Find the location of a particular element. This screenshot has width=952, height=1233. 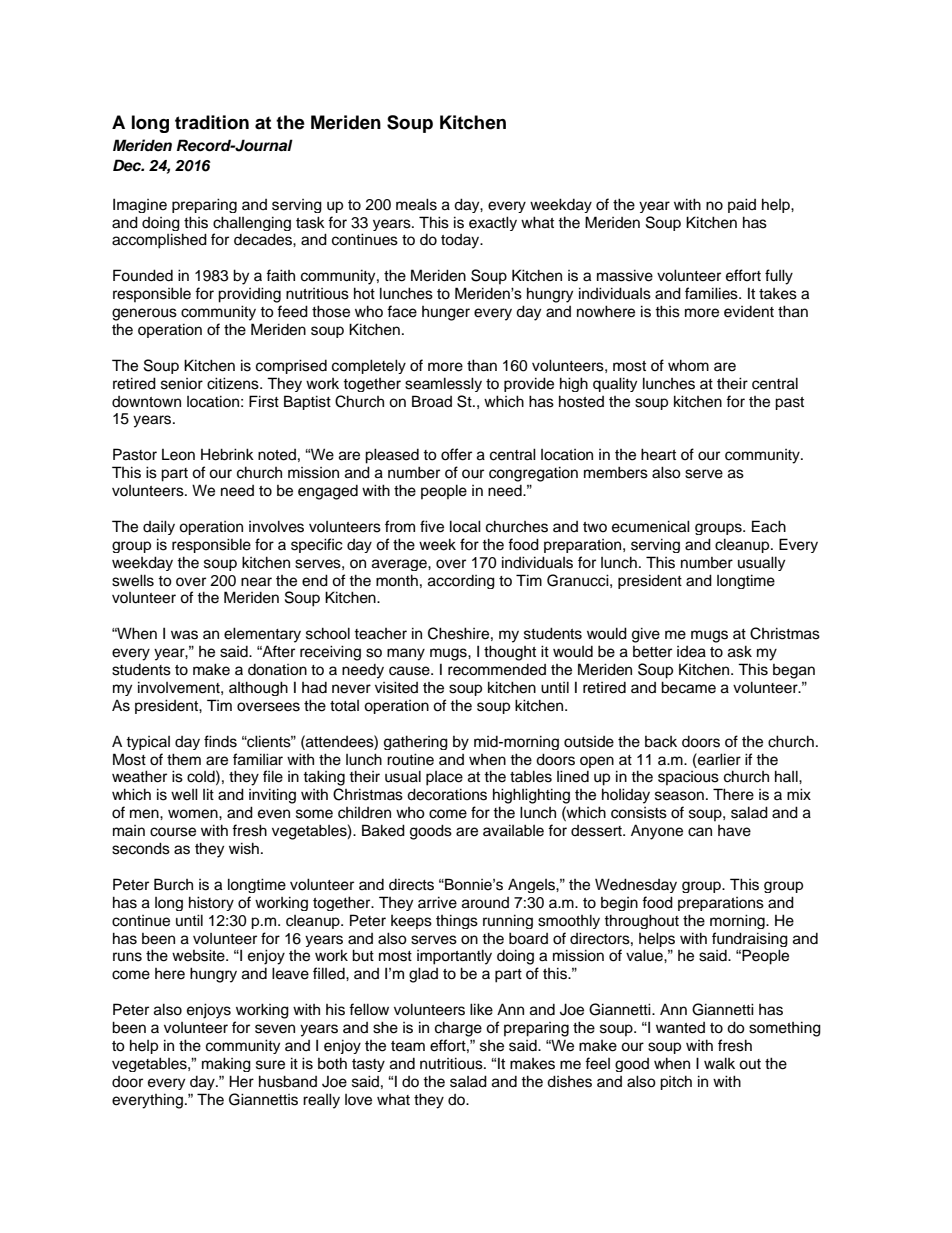

meals is located at coordinates (416, 204).
